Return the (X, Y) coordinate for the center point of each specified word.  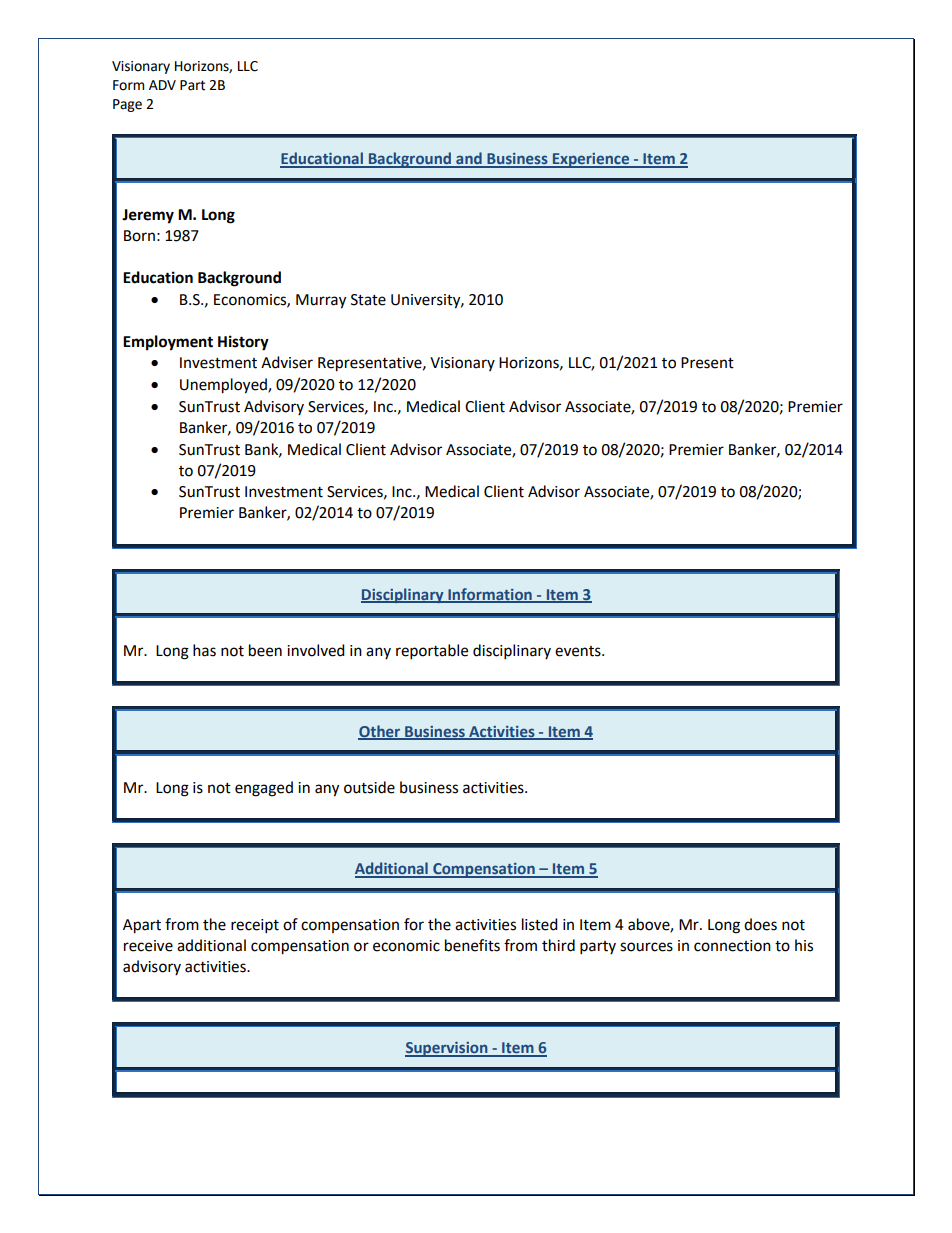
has (204, 650)
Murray (321, 301)
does (760, 924)
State (368, 300)
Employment (168, 343)
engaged (264, 789)
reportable (432, 652)
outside (369, 787)
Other (380, 732)
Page (127, 105)
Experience (591, 160)
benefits (472, 945)
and (469, 159)
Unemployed (224, 386)
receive (148, 946)
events (579, 651)
